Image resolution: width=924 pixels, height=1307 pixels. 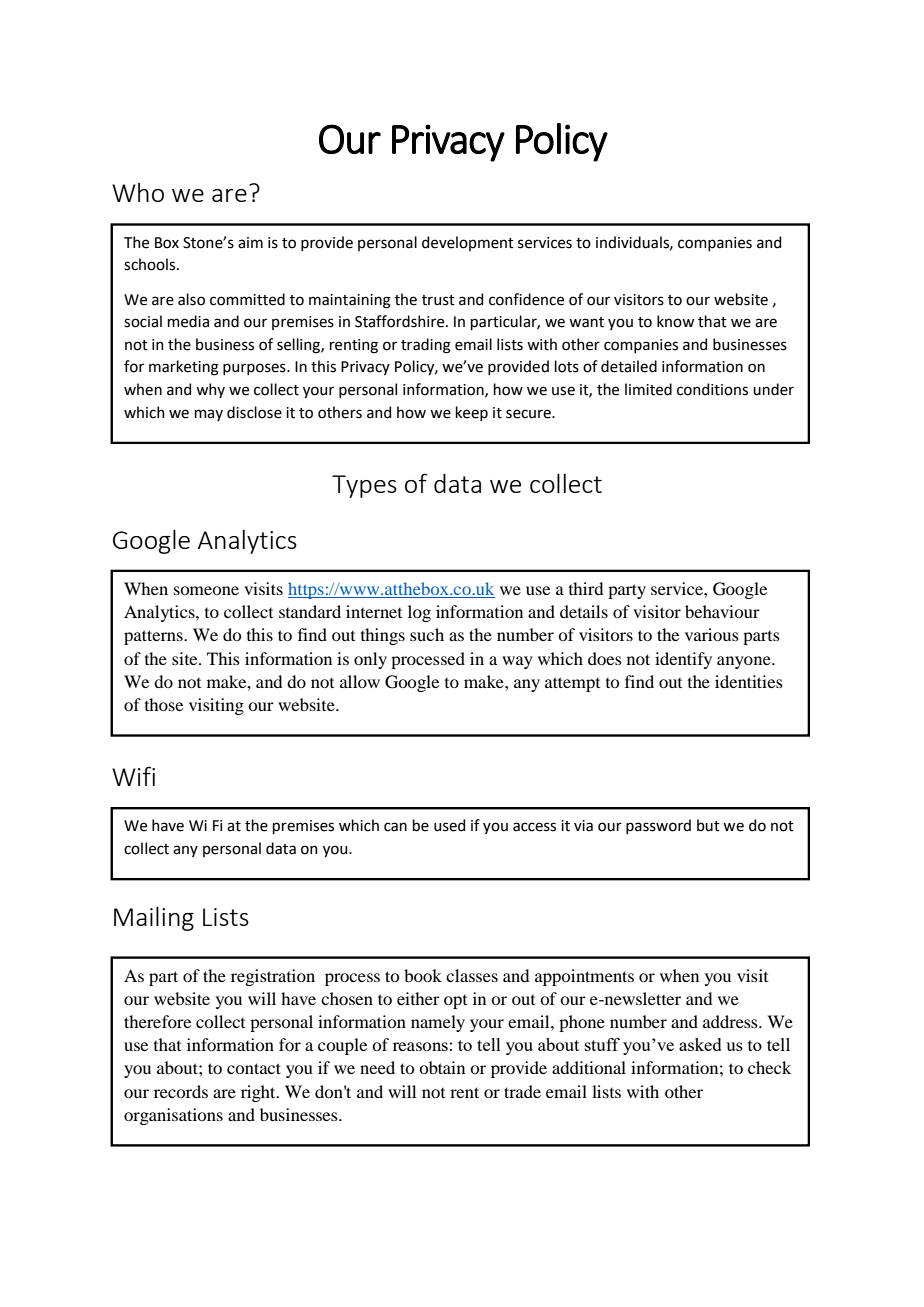 I want to click on development, so click(x=468, y=243).
